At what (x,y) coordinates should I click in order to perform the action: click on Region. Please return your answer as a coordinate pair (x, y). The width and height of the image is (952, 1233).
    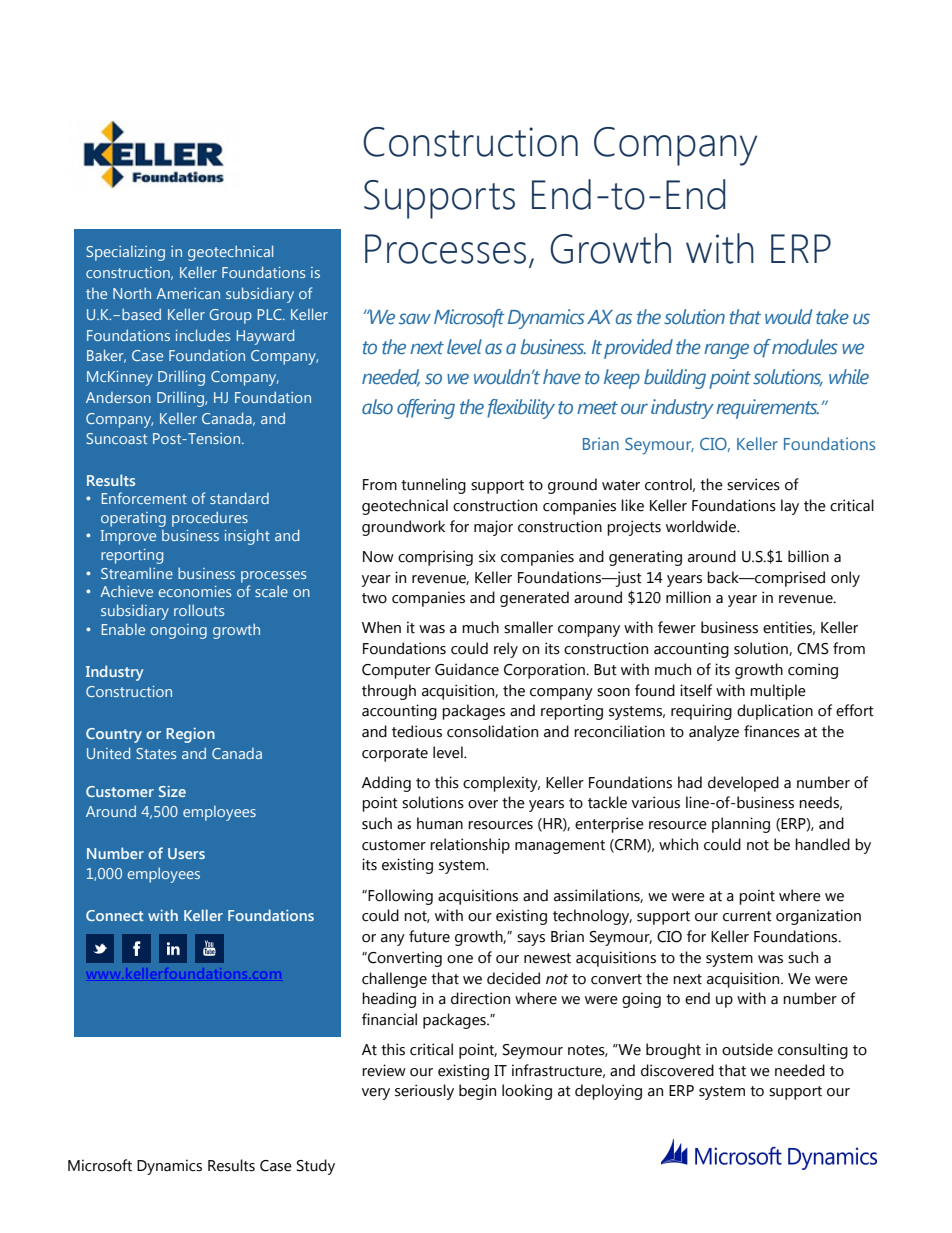
    Looking at the image, I should click on (190, 735).
